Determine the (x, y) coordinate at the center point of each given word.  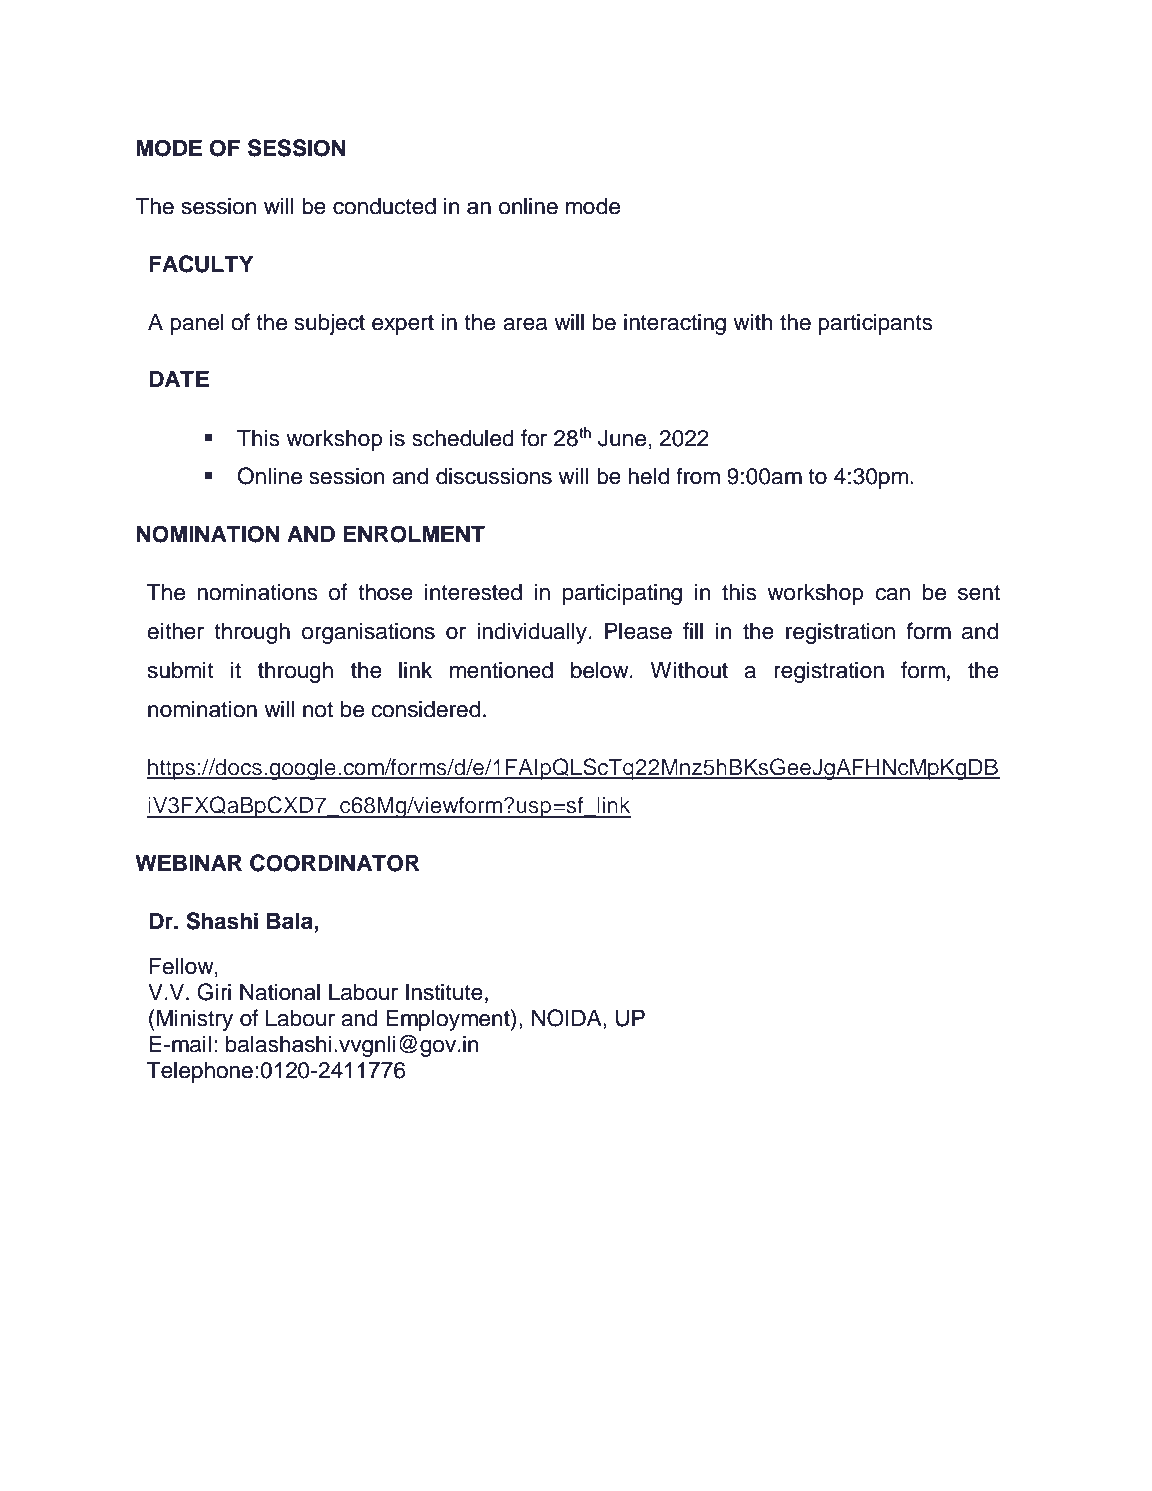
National (280, 992)
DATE (179, 378)
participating (622, 594)
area (525, 324)
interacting (675, 324)
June (622, 438)
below (601, 670)
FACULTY (201, 264)
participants (875, 324)
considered (425, 709)
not (318, 710)
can (892, 594)
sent (979, 593)
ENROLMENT (414, 534)
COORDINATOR (334, 863)
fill (693, 630)
